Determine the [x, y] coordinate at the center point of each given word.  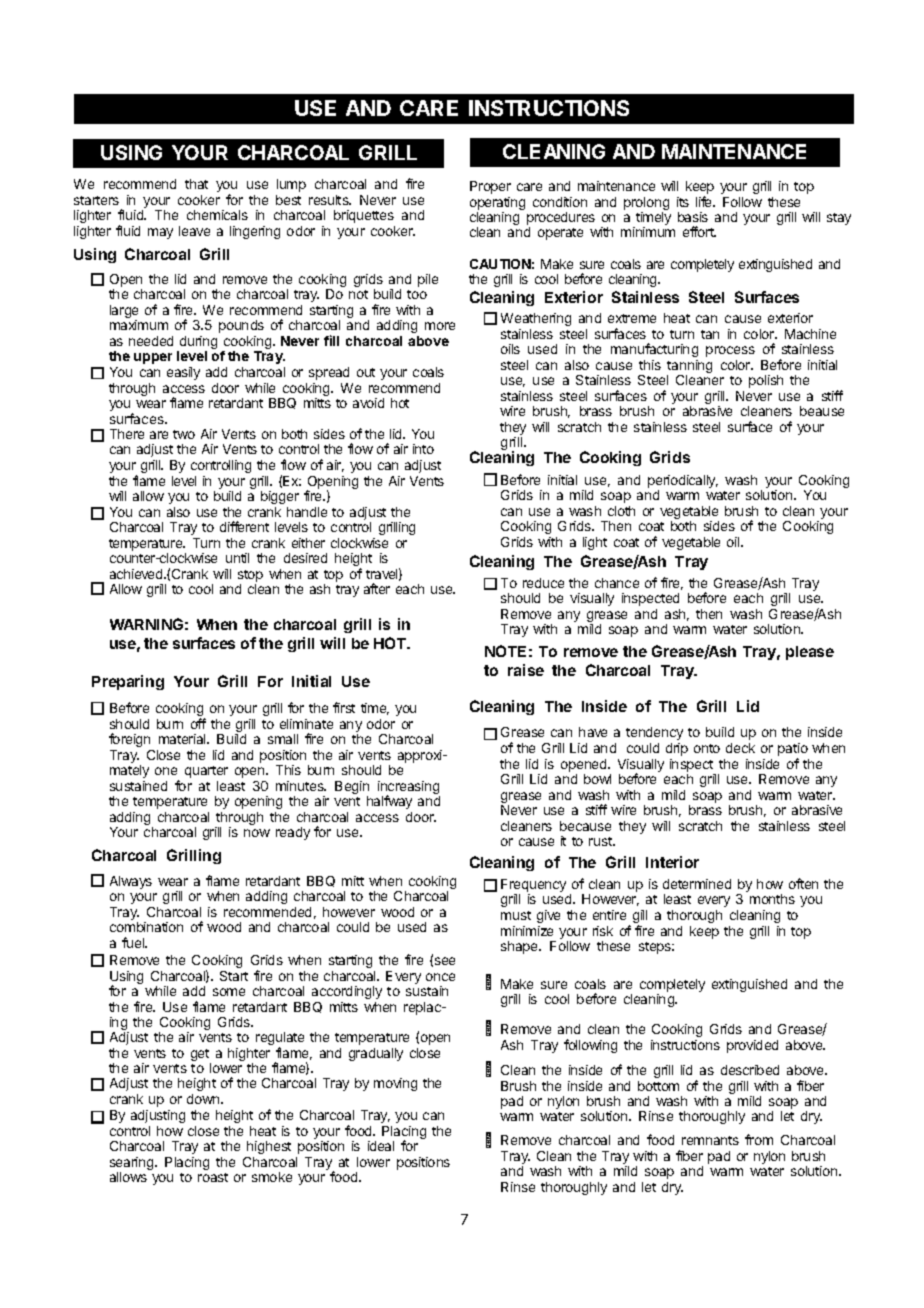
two [184, 434]
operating [497, 205]
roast [213, 1177]
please [810, 653]
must [516, 915]
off [198, 723]
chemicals [217, 215]
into [423, 449]
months [772, 899]
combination [146, 927]
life [705, 201]
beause [822, 411]
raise [526, 670]
